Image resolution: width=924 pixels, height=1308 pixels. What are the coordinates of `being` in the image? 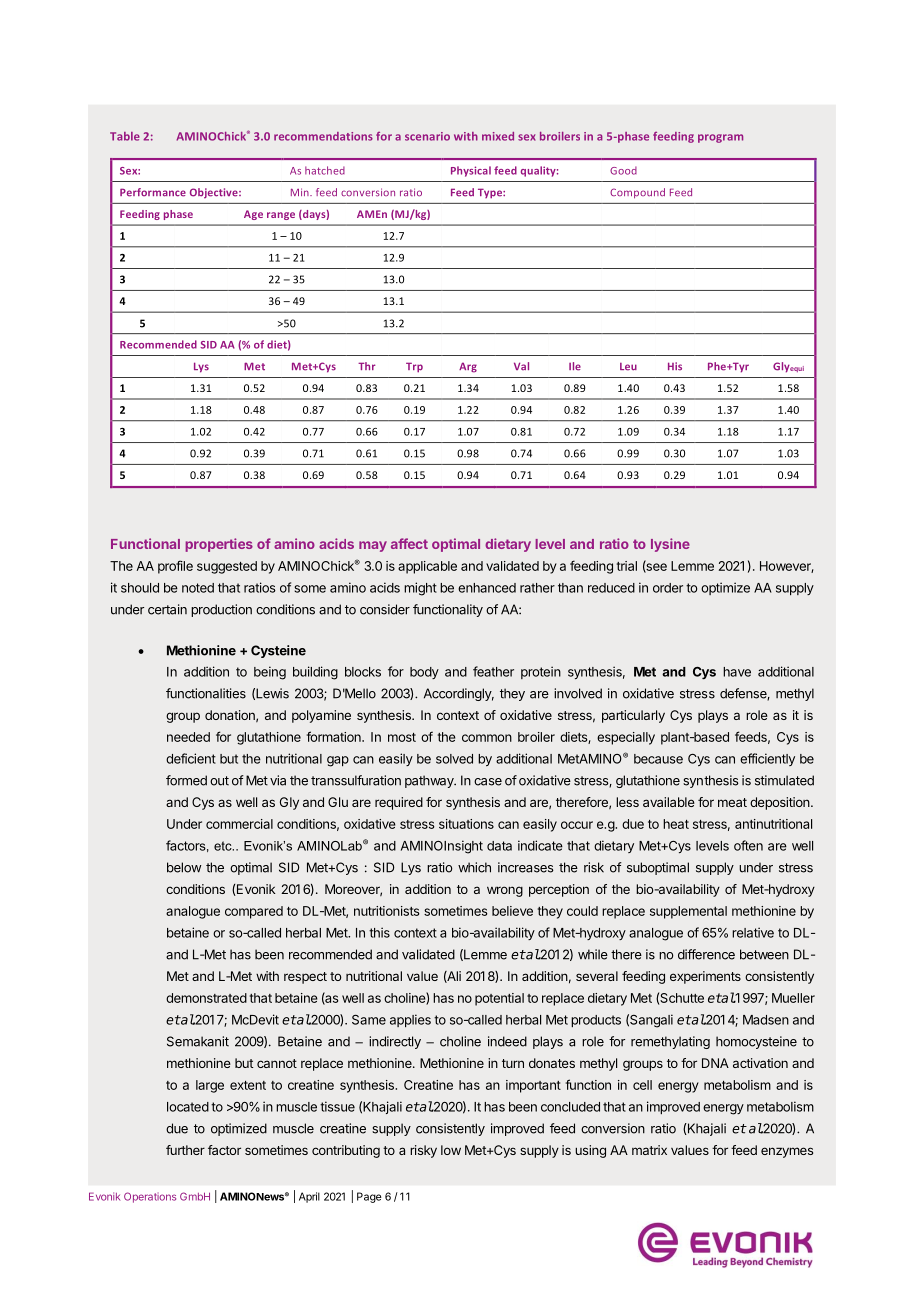 It's located at (270, 673).
